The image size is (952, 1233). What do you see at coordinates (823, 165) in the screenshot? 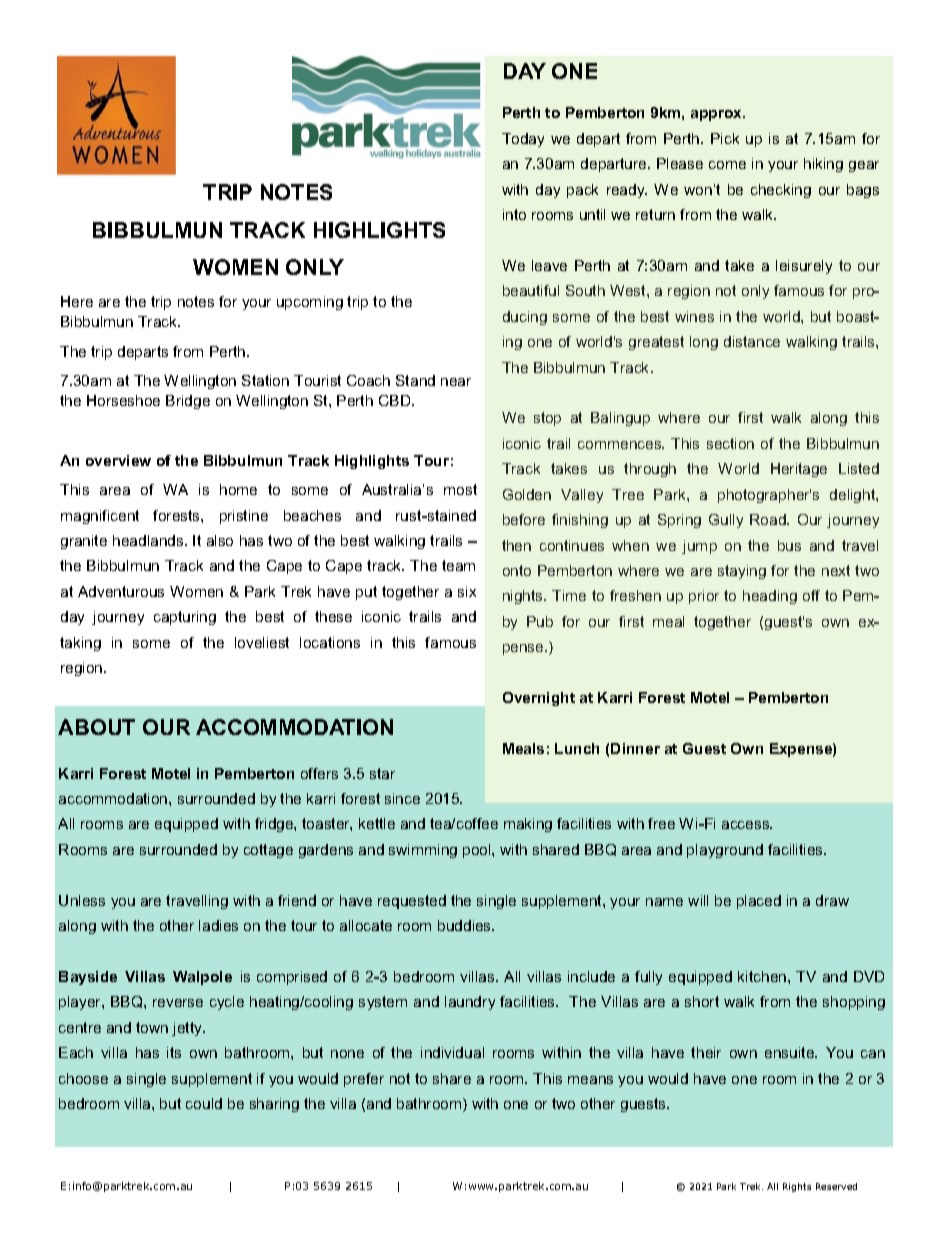
I see `hiking` at bounding box center [823, 165].
